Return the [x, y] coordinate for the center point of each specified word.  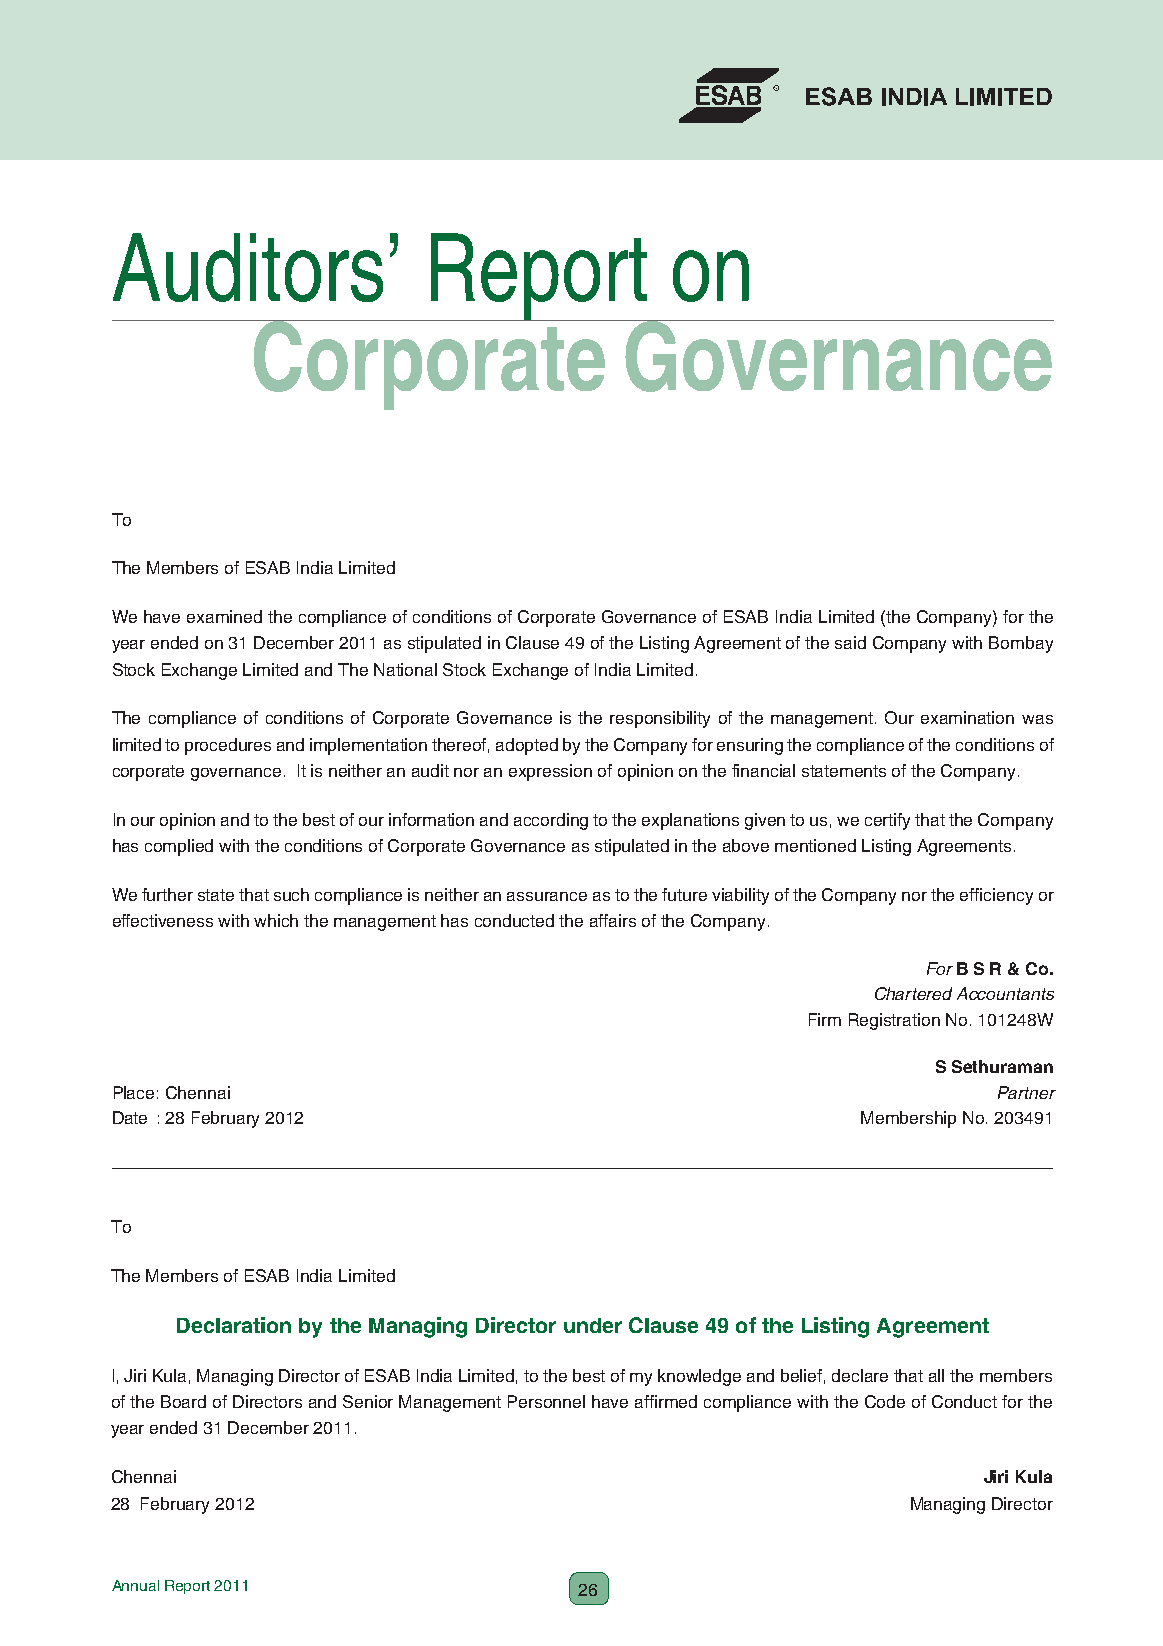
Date [130, 1117]
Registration [894, 1021]
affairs [613, 920]
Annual [135, 1585]
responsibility [660, 719]
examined [224, 616]
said [850, 642]
